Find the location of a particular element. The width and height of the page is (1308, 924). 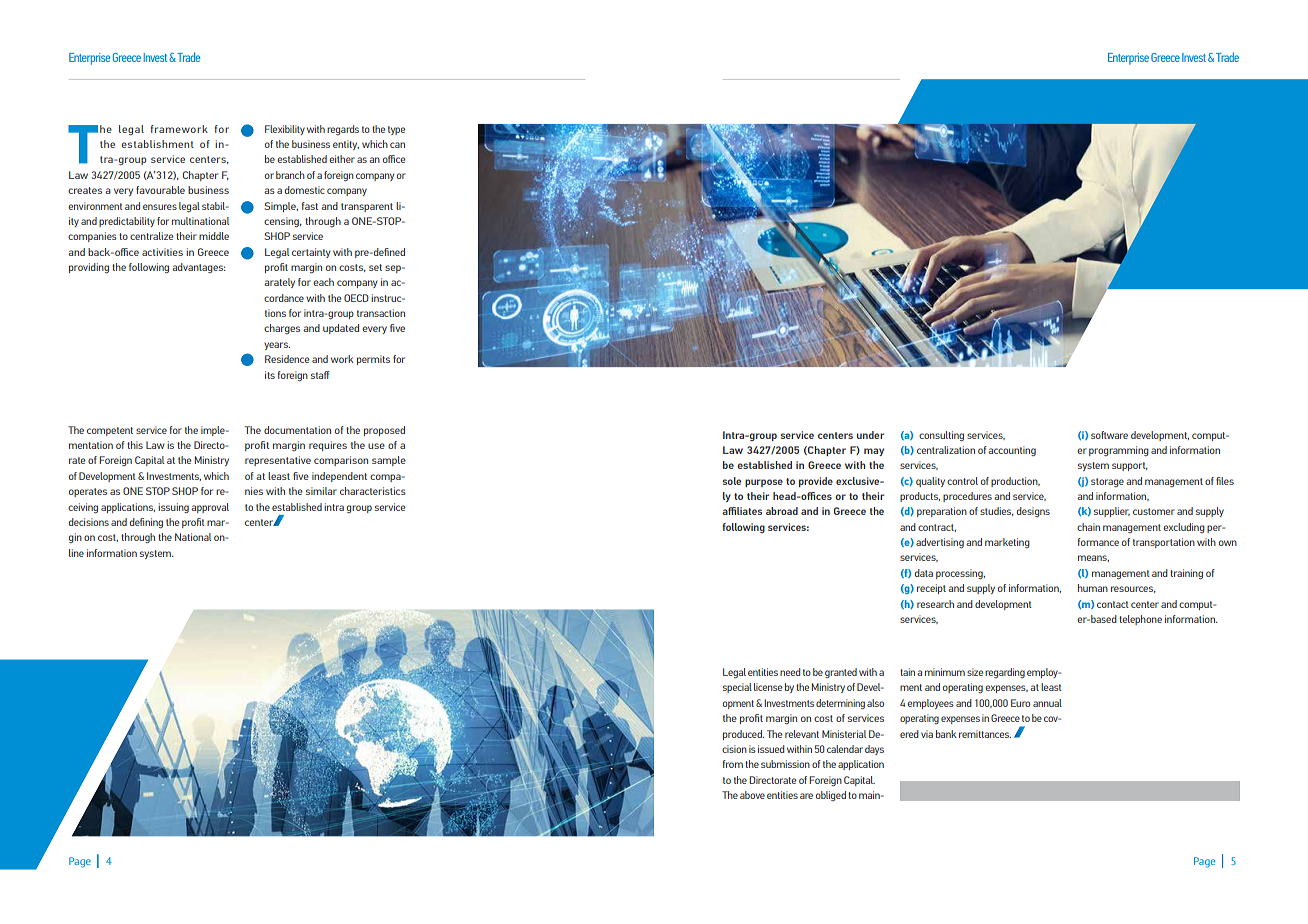

support is located at coordinates (1130, 466).
